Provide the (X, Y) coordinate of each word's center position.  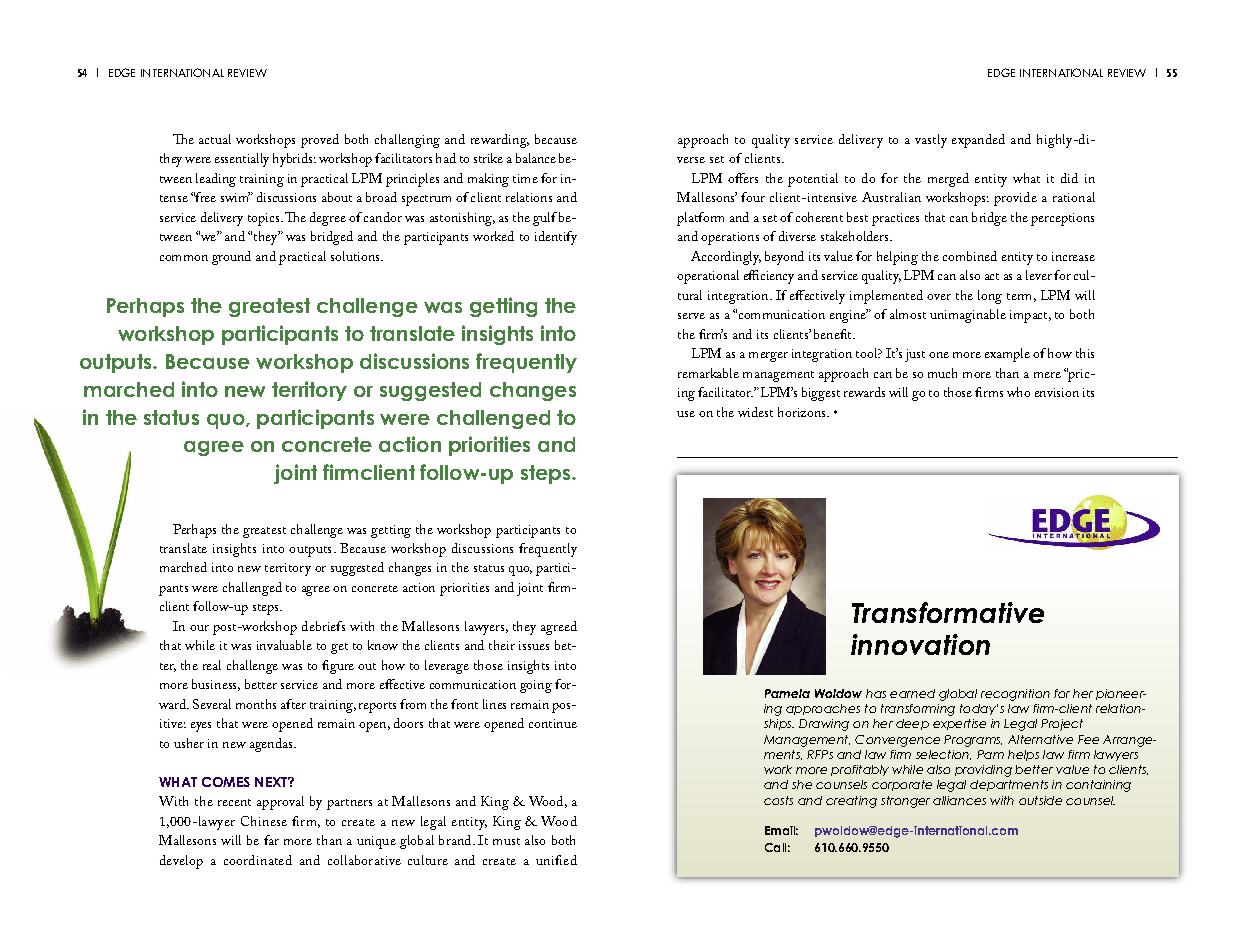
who (1018, 392)
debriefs (323, 626)
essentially (242, 160)
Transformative (948, 612)
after (293, 704)
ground (231, 258)
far (271, 840)
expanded (978, 141)
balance (536, 158)
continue (553, 723)
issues (534, 645)
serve (691, 316)
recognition (1015, 695)
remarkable (708, 373)
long (990, 297)
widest (755, 412)
